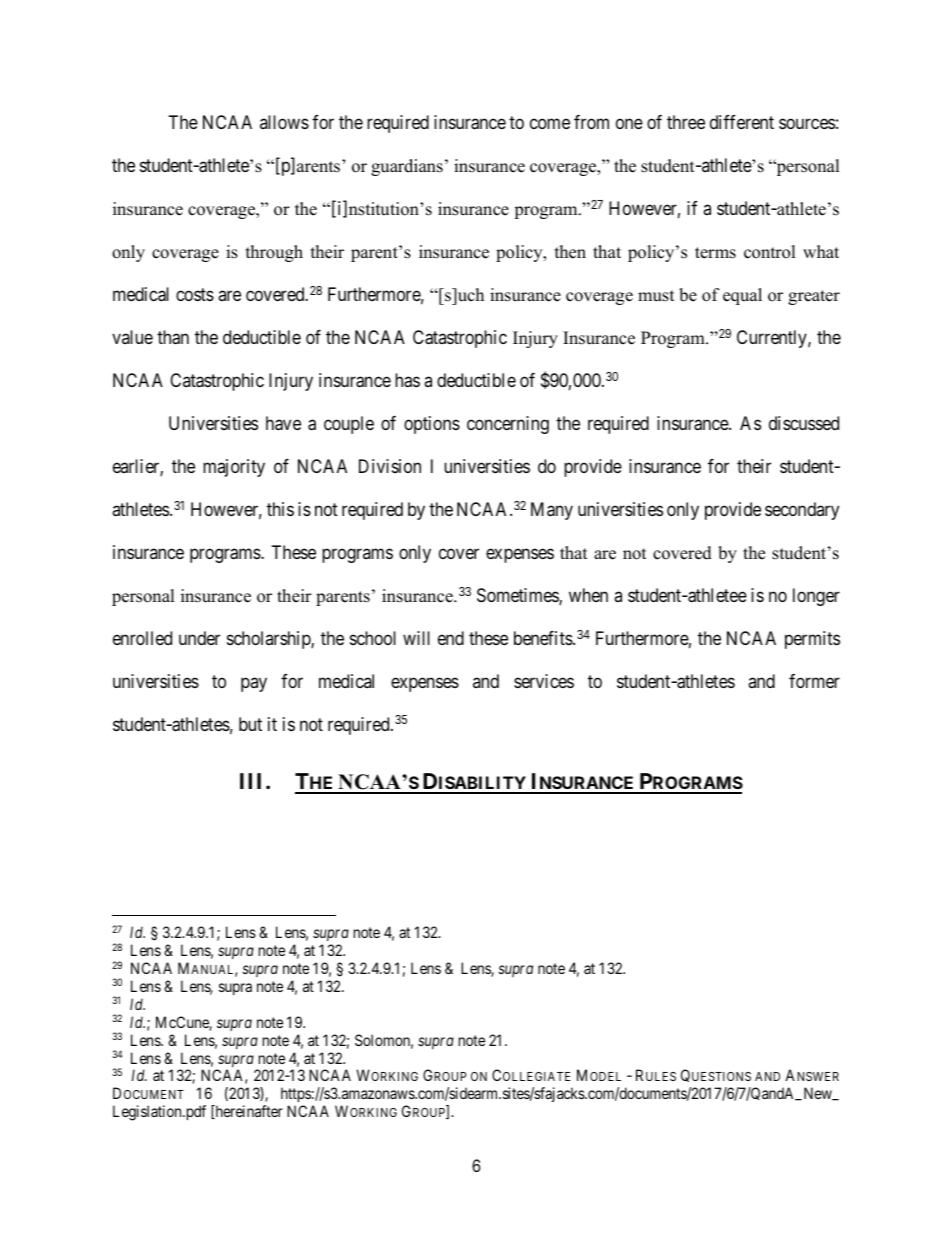 The image size is (952, 1233). What do you see at coordinates (451, 638) in the screenshot?
I see `end` at bounding box center [451, 638].
